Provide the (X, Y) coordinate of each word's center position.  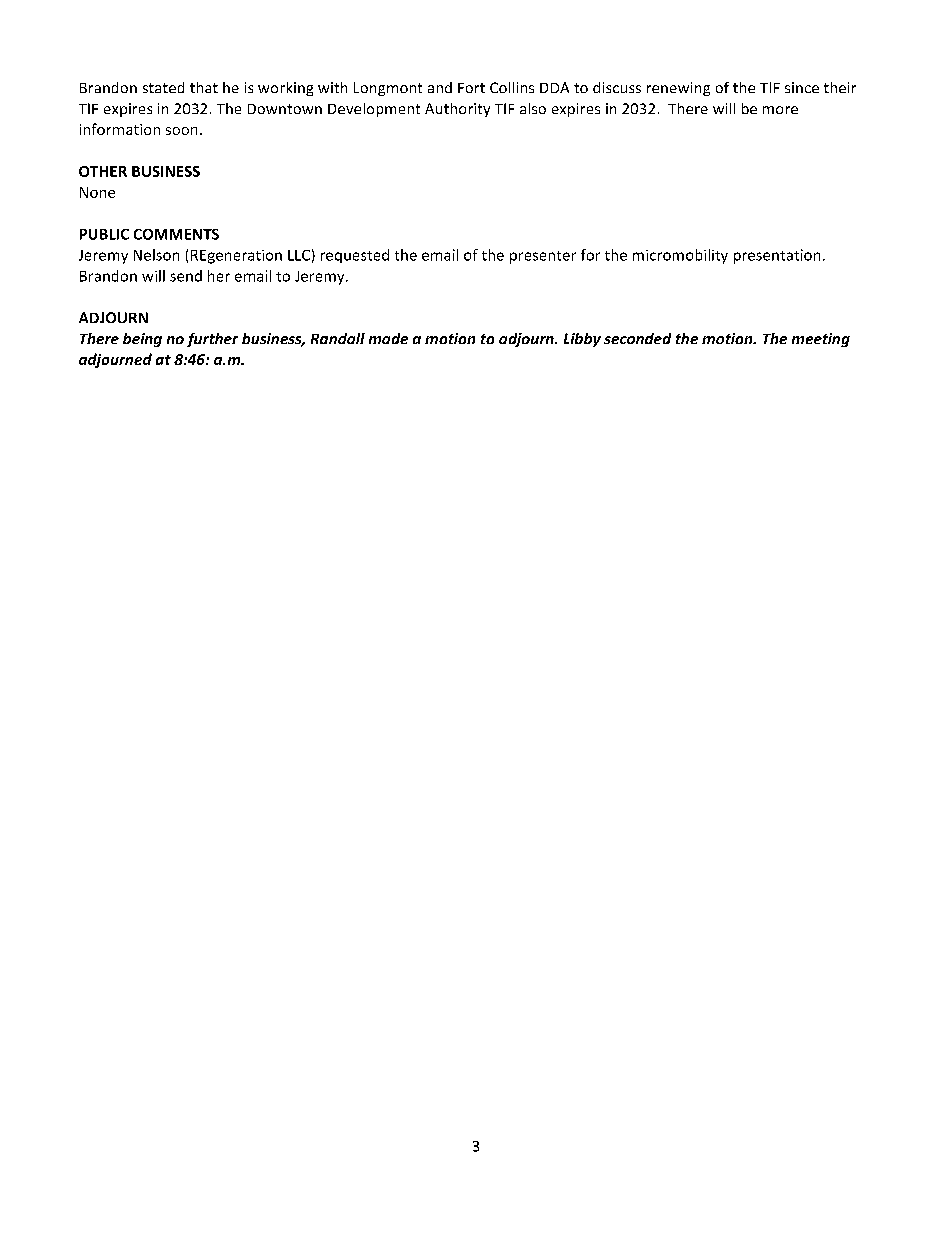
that (204, 87)
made (388, 338)
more (780, 110)
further (212, 340)
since (802, 87)
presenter (543, 257)
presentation (777, 256)
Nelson (156, 255)
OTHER (103, 171)
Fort (471, 88)
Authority (457, 110)
